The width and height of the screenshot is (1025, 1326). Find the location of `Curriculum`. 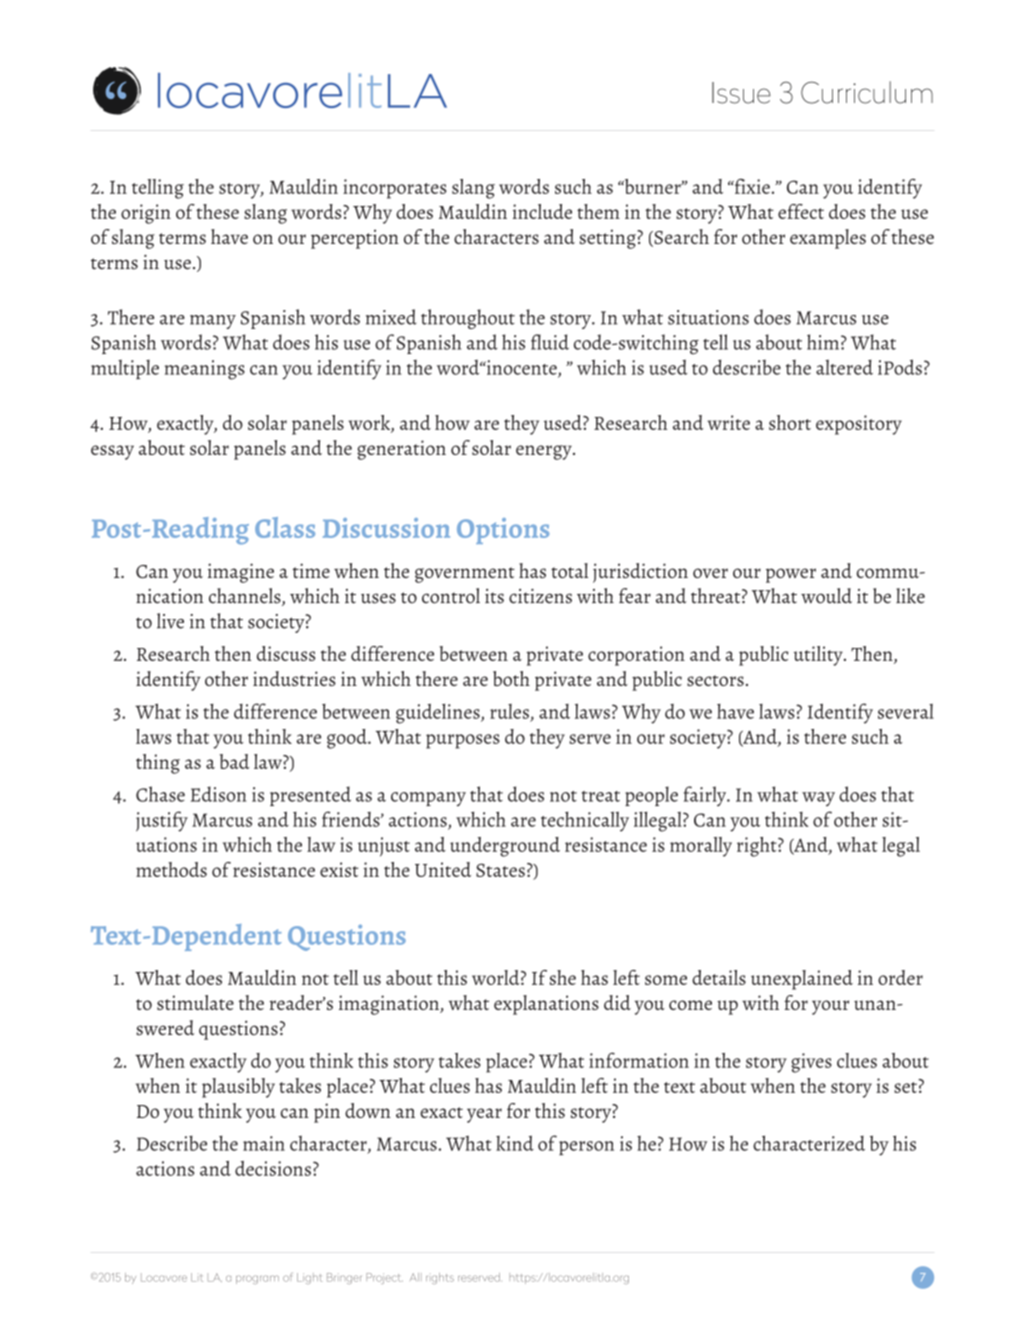

Curriculum is located at coordinates (867, 92).
